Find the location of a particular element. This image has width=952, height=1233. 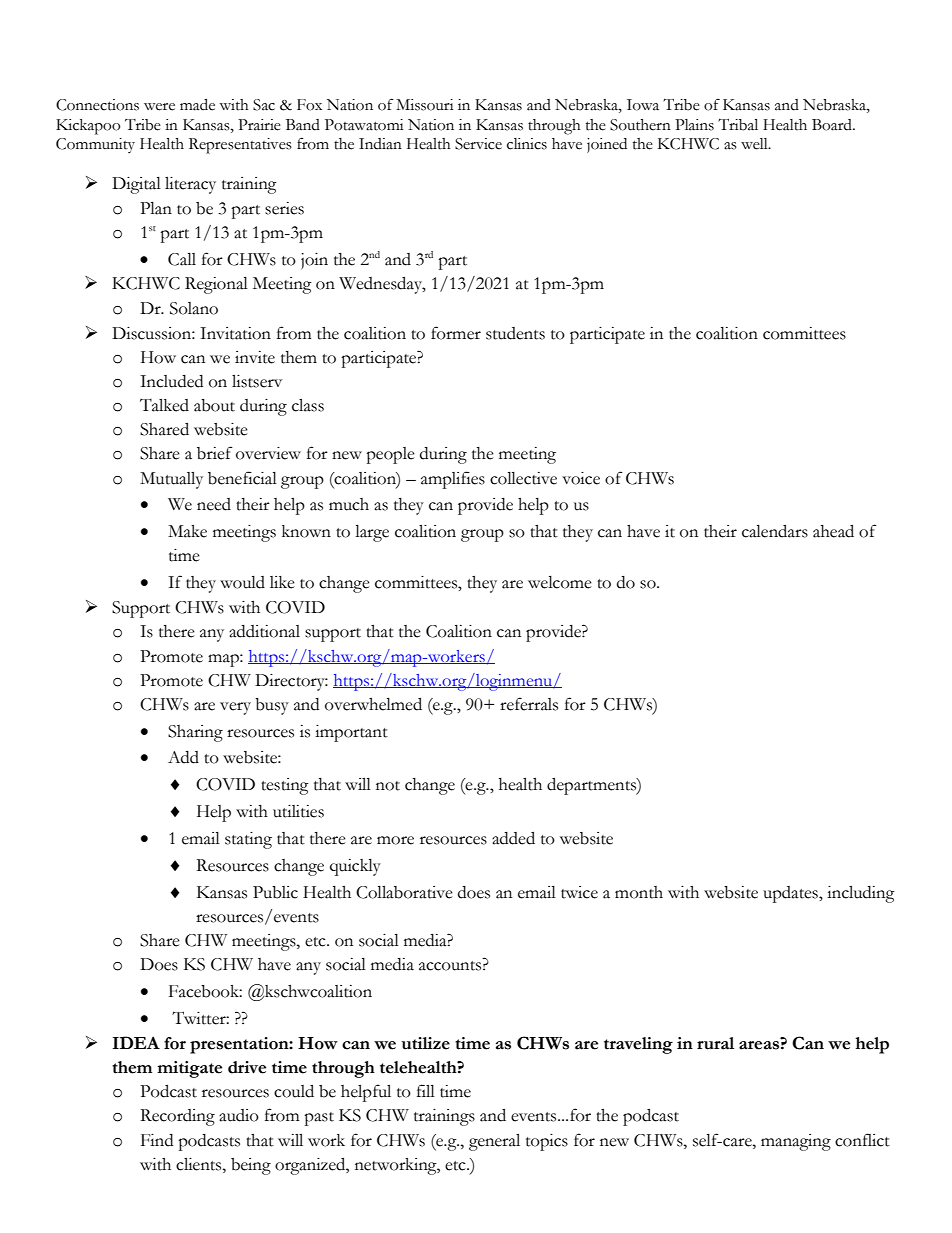

Service is located at coordinates (478, 144).
